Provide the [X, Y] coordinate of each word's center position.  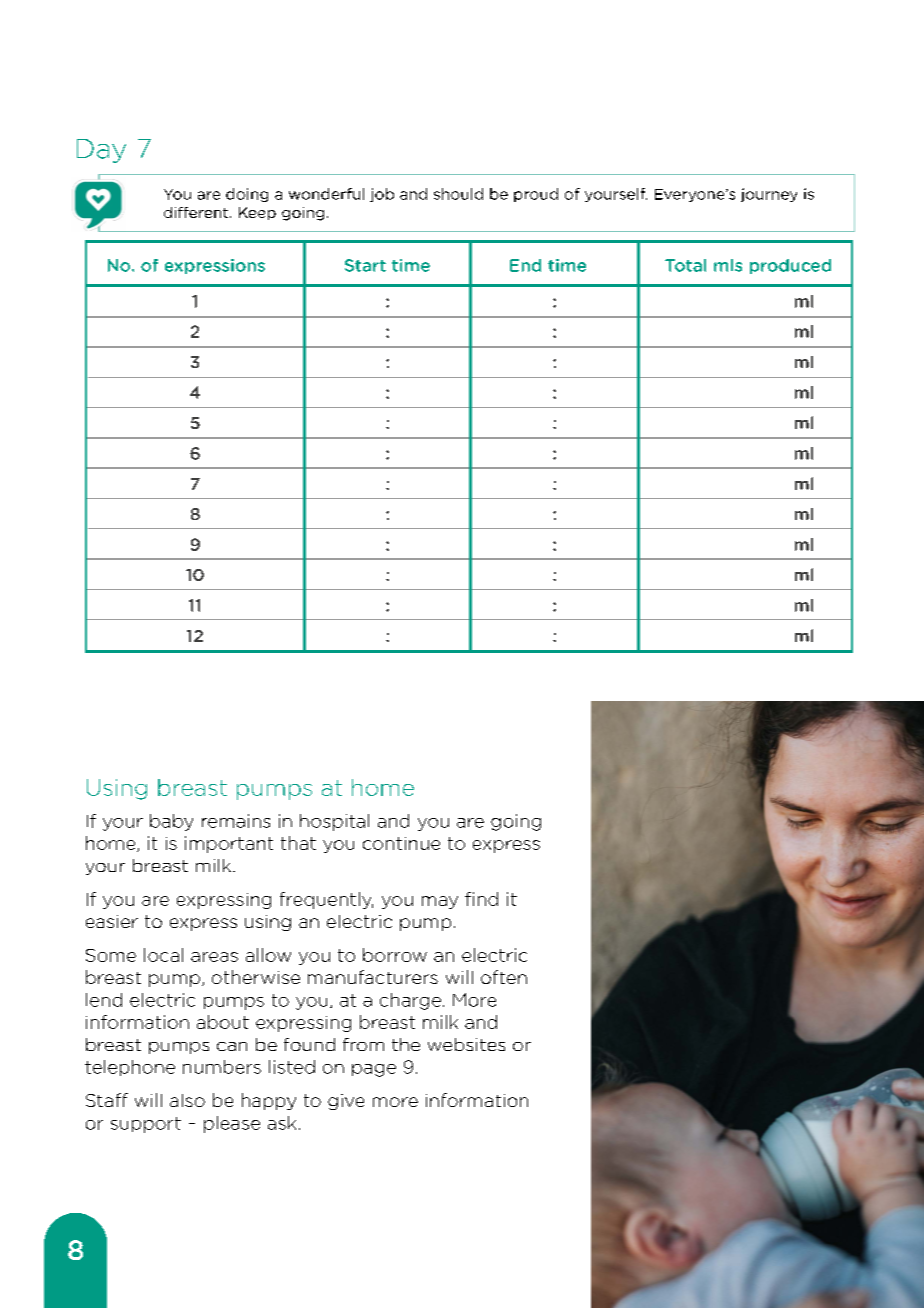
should [458, 194]
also [187, 1100]
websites [466, 1044]
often [504, 977]
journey [769, 195]
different [197, 212]
